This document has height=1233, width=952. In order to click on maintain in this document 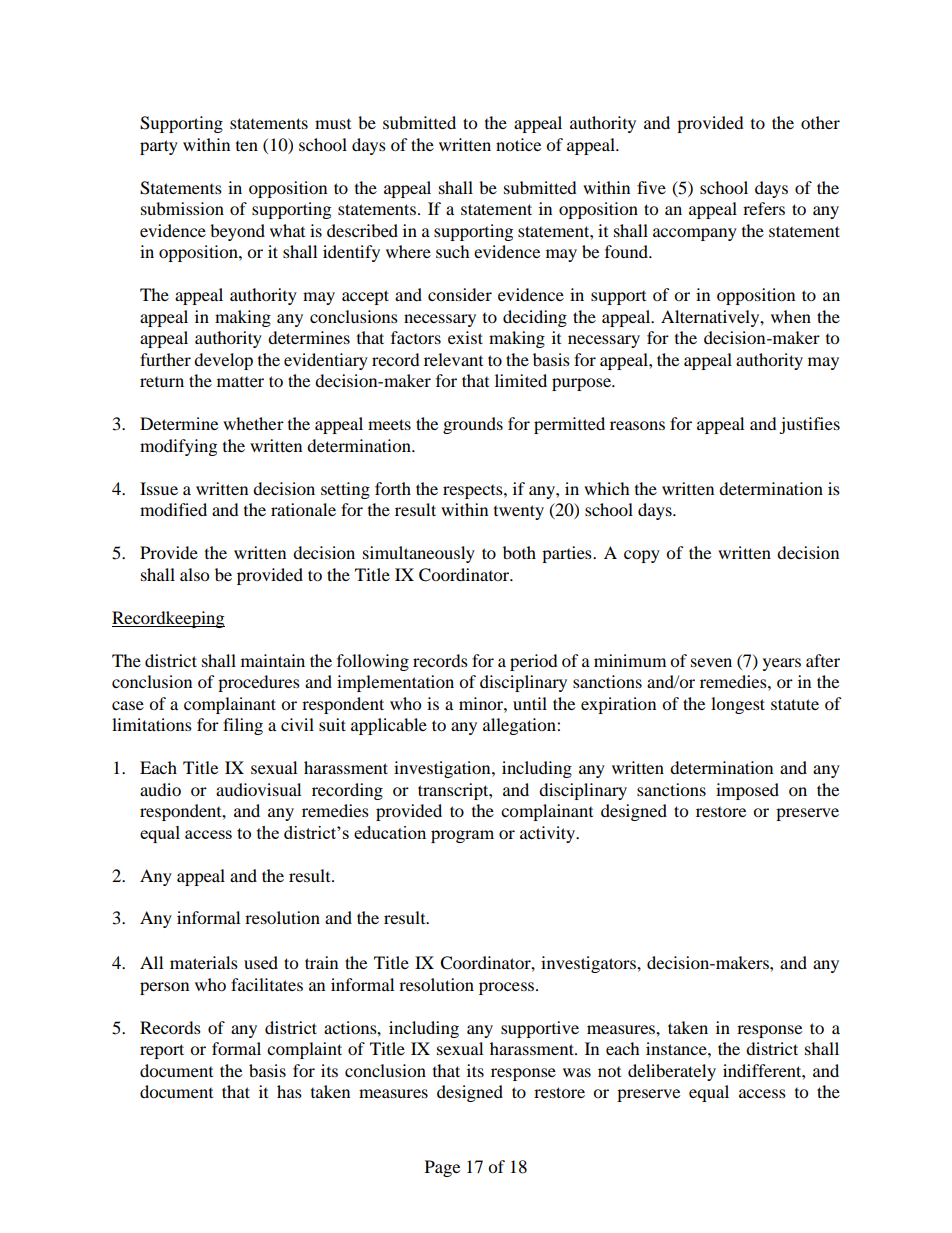, I will do `click(273, 660)`.
